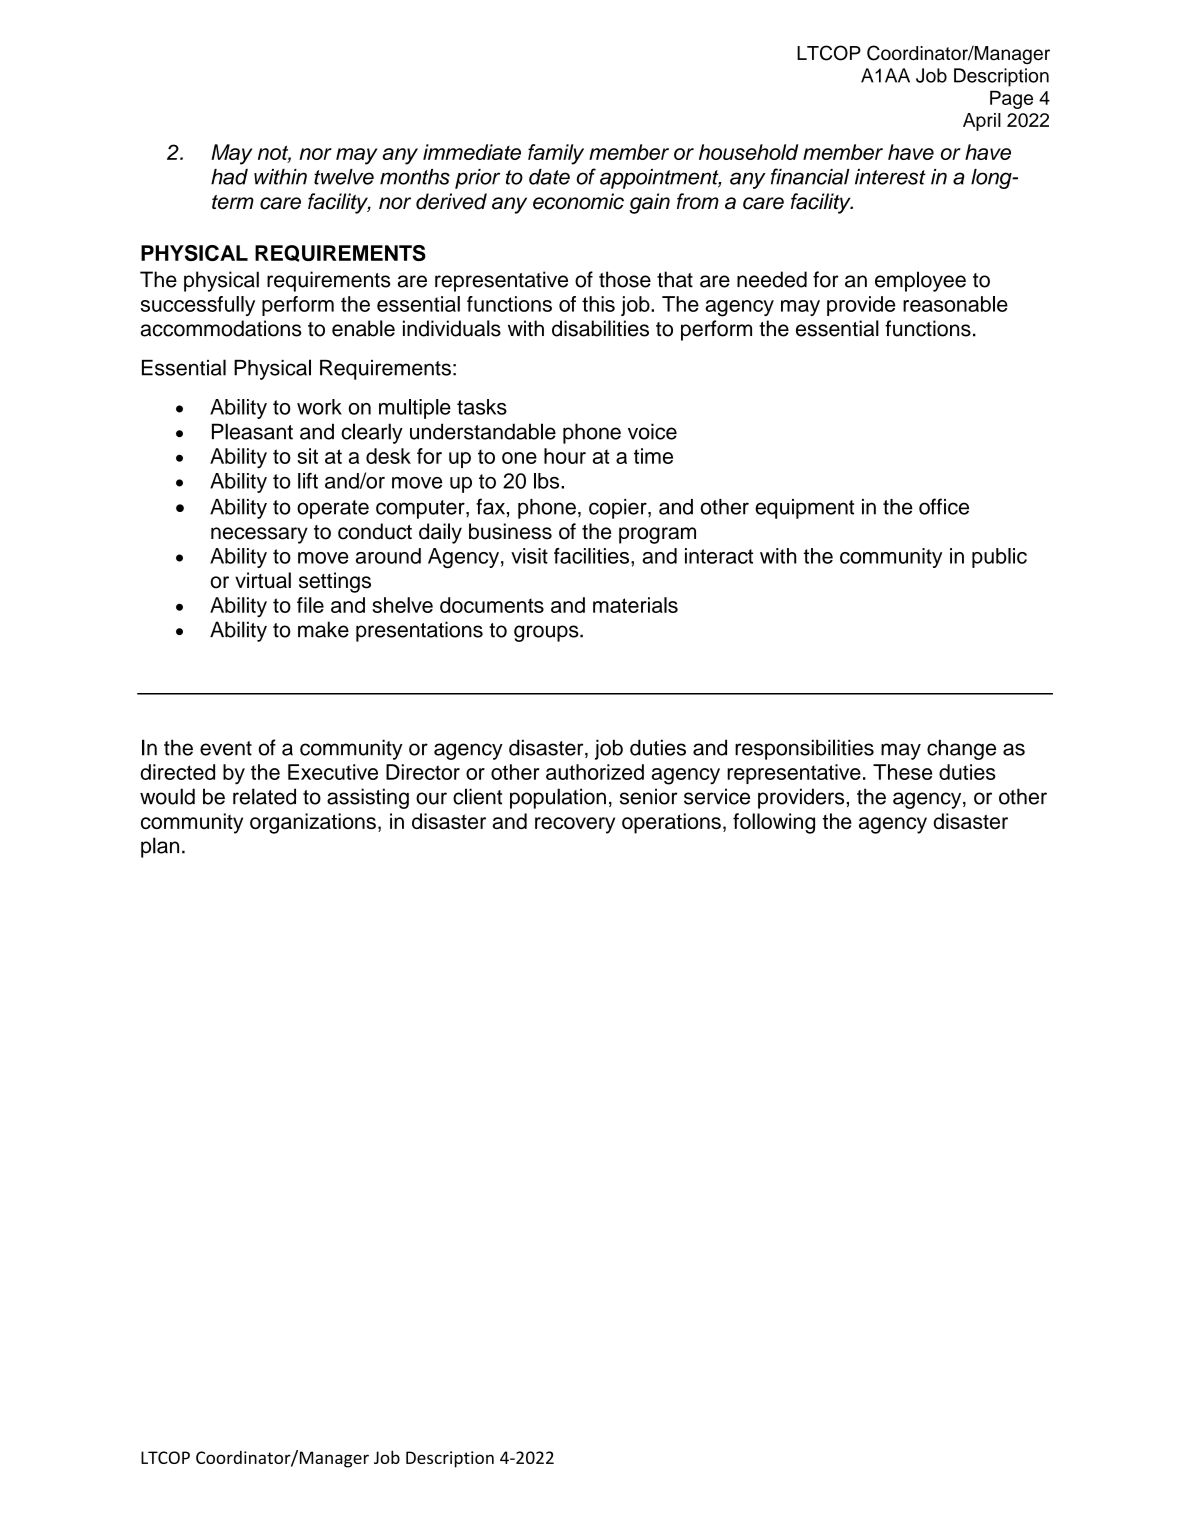  I want to click on organizations, so click(313, 823).
